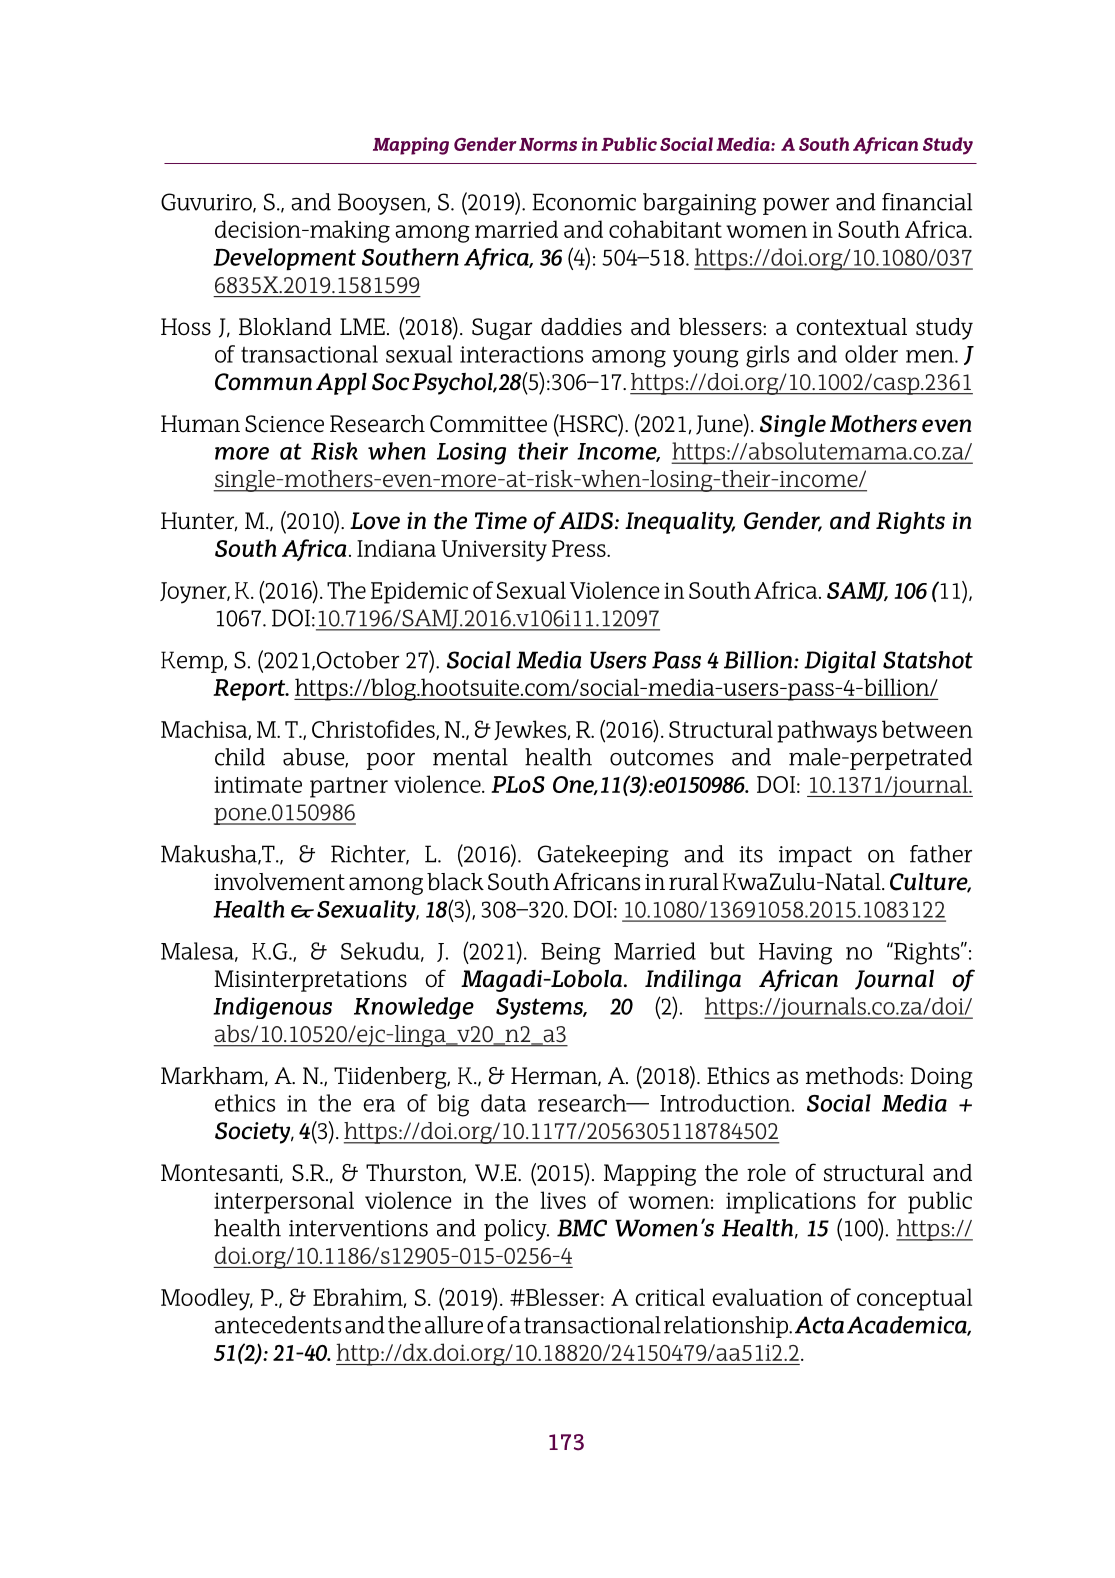 The height and width of the document is (1578, 1115). What do you see at coordinates (582, 1228) in the document?
I see `BMC` at bounding box center [582, 1228].
